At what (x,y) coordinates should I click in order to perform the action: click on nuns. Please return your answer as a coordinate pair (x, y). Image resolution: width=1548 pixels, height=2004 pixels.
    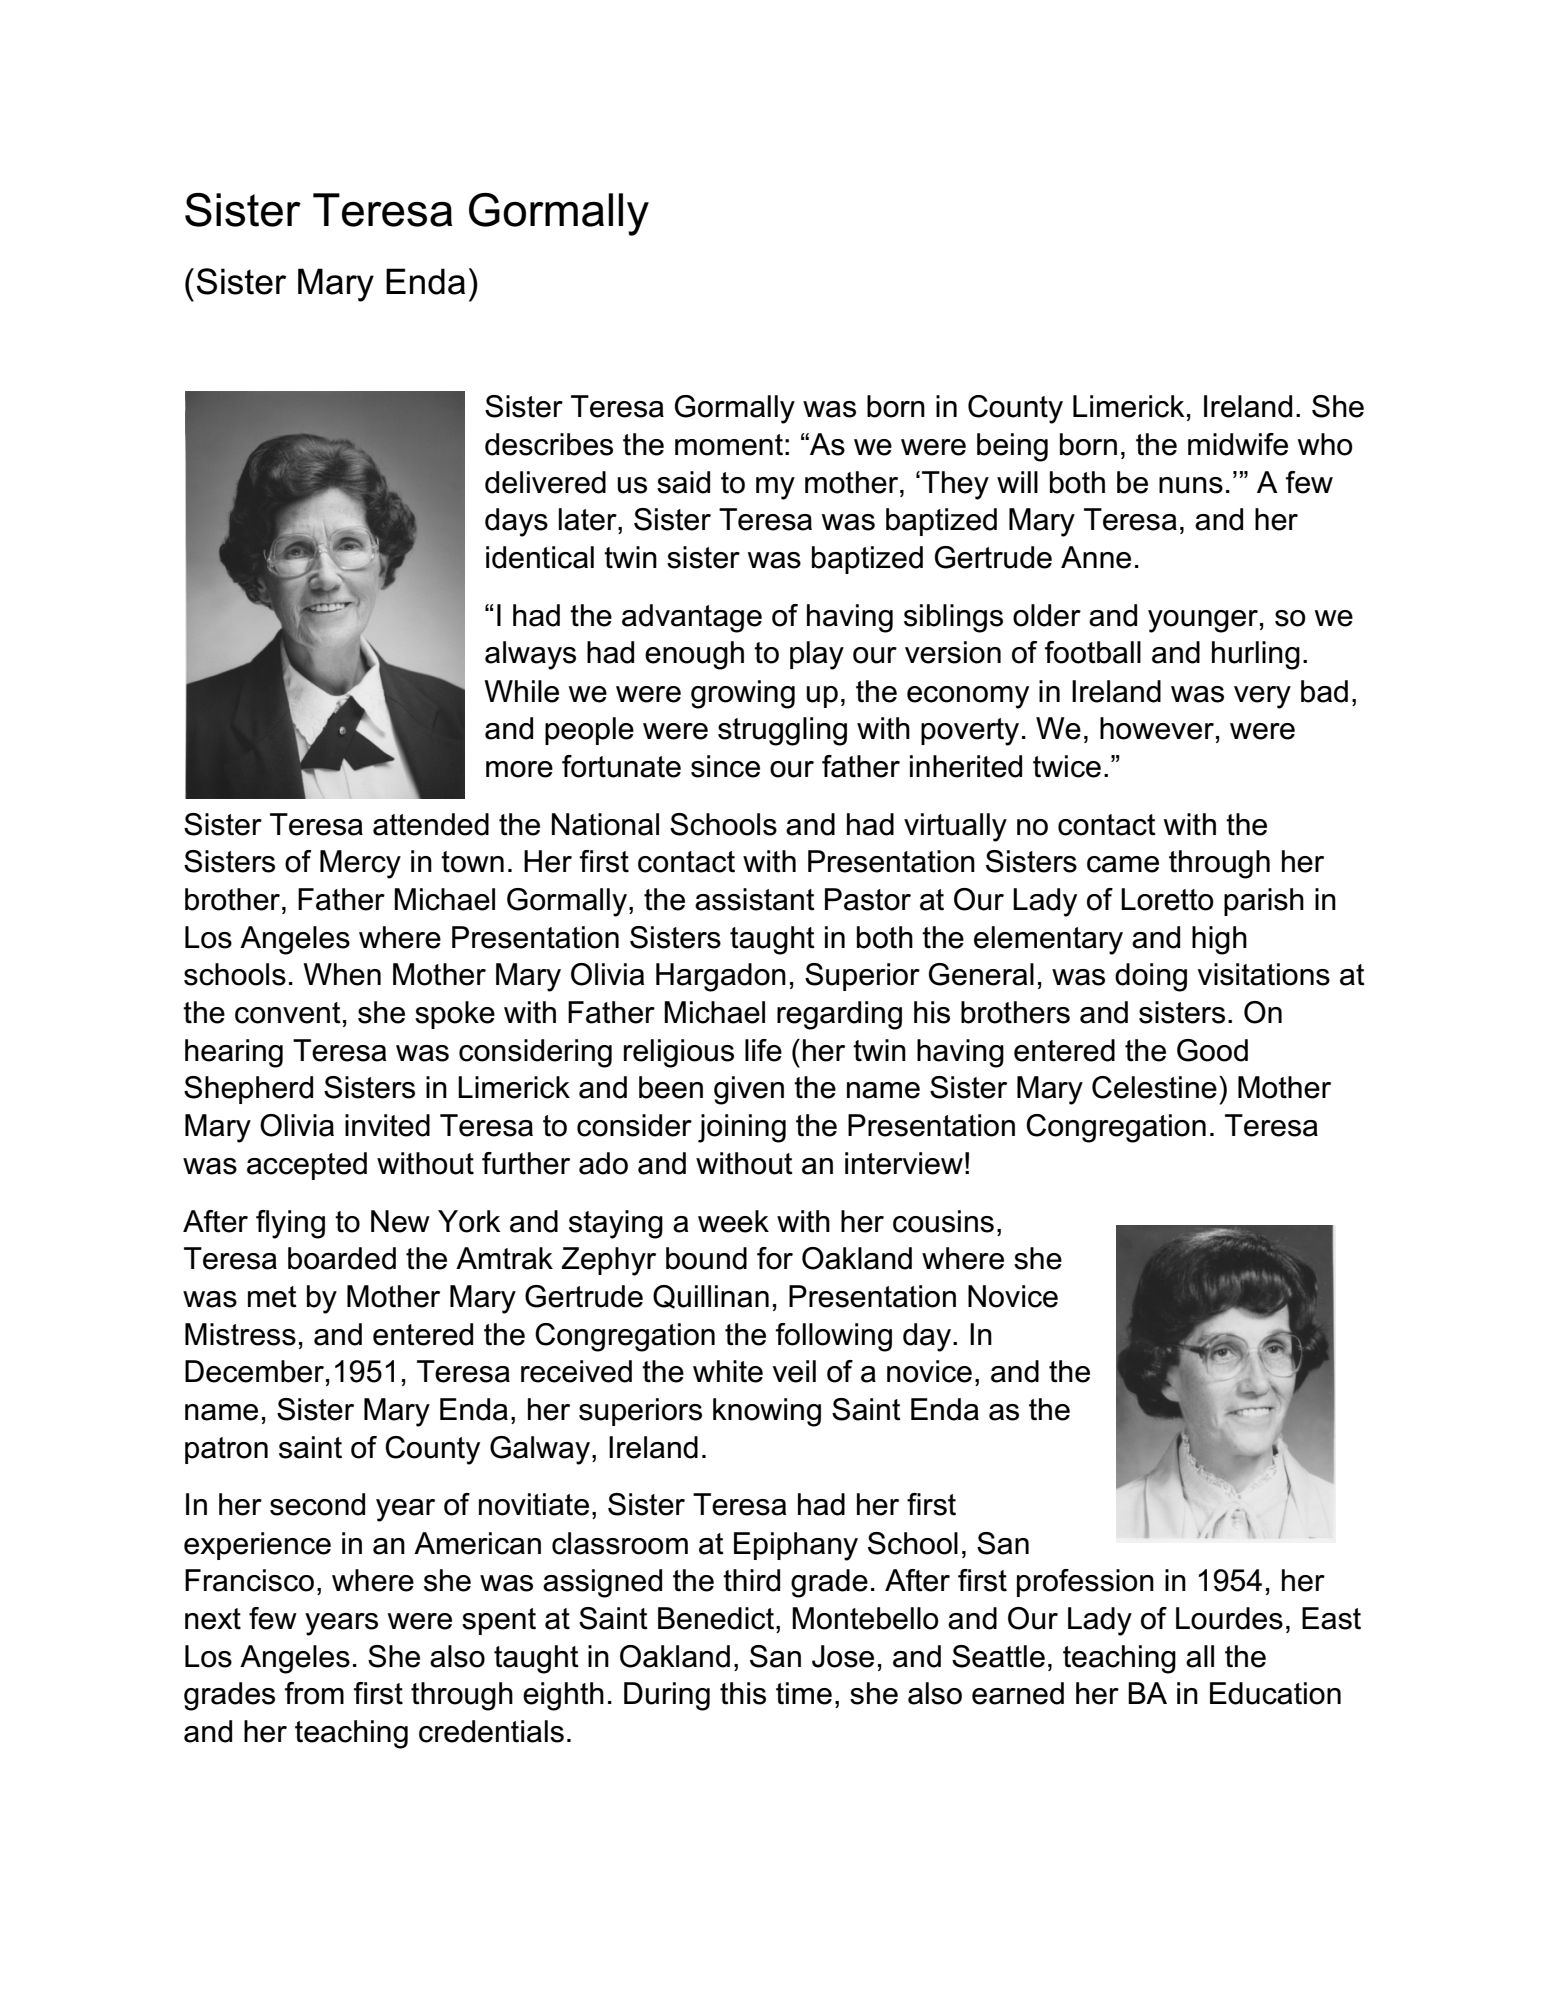
    Looking at the image, I should click on (1191, 485).
